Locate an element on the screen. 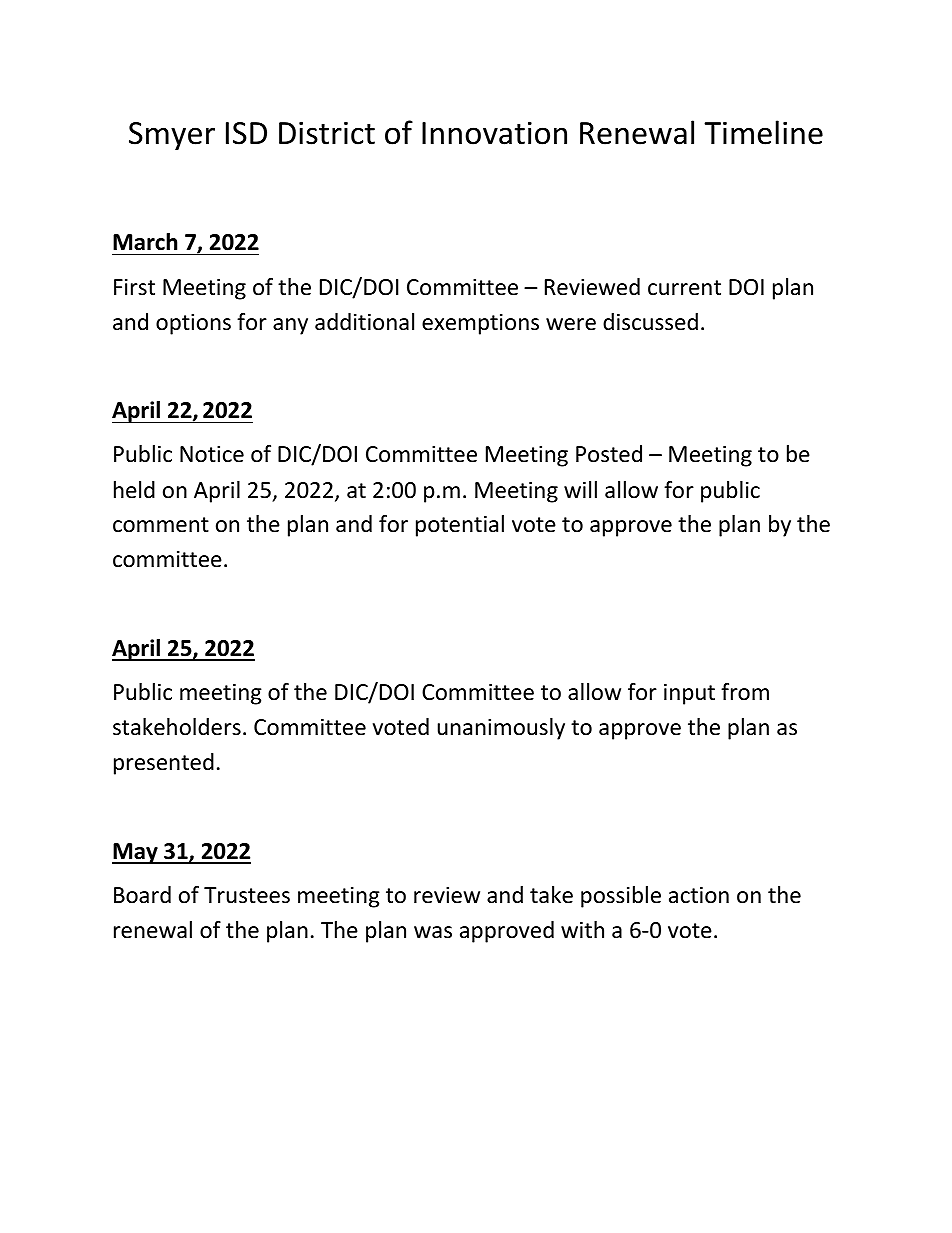 This screenshot has height=1233, width=952. potential is located at coordinates (460, 526).
